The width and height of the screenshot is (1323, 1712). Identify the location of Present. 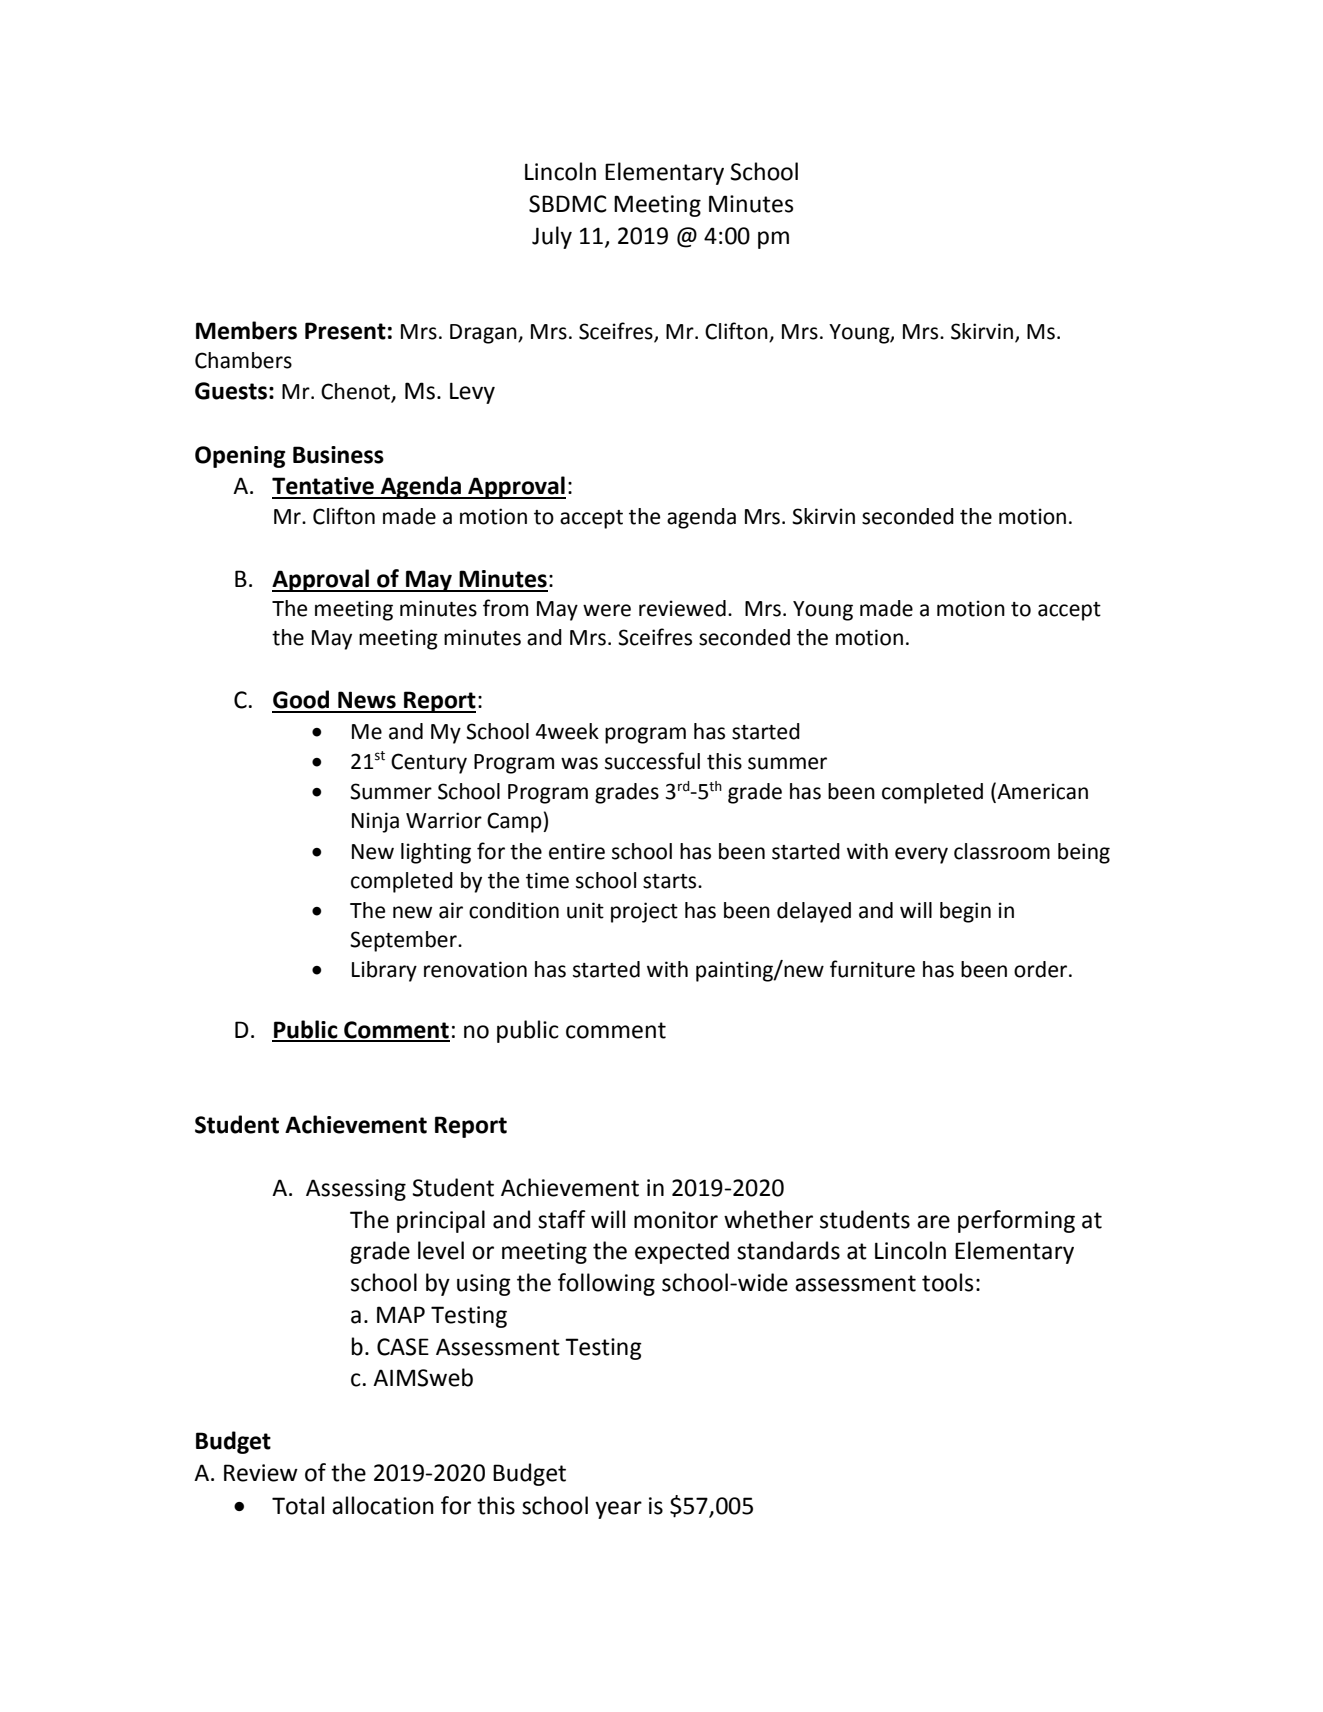
(345, 331).
